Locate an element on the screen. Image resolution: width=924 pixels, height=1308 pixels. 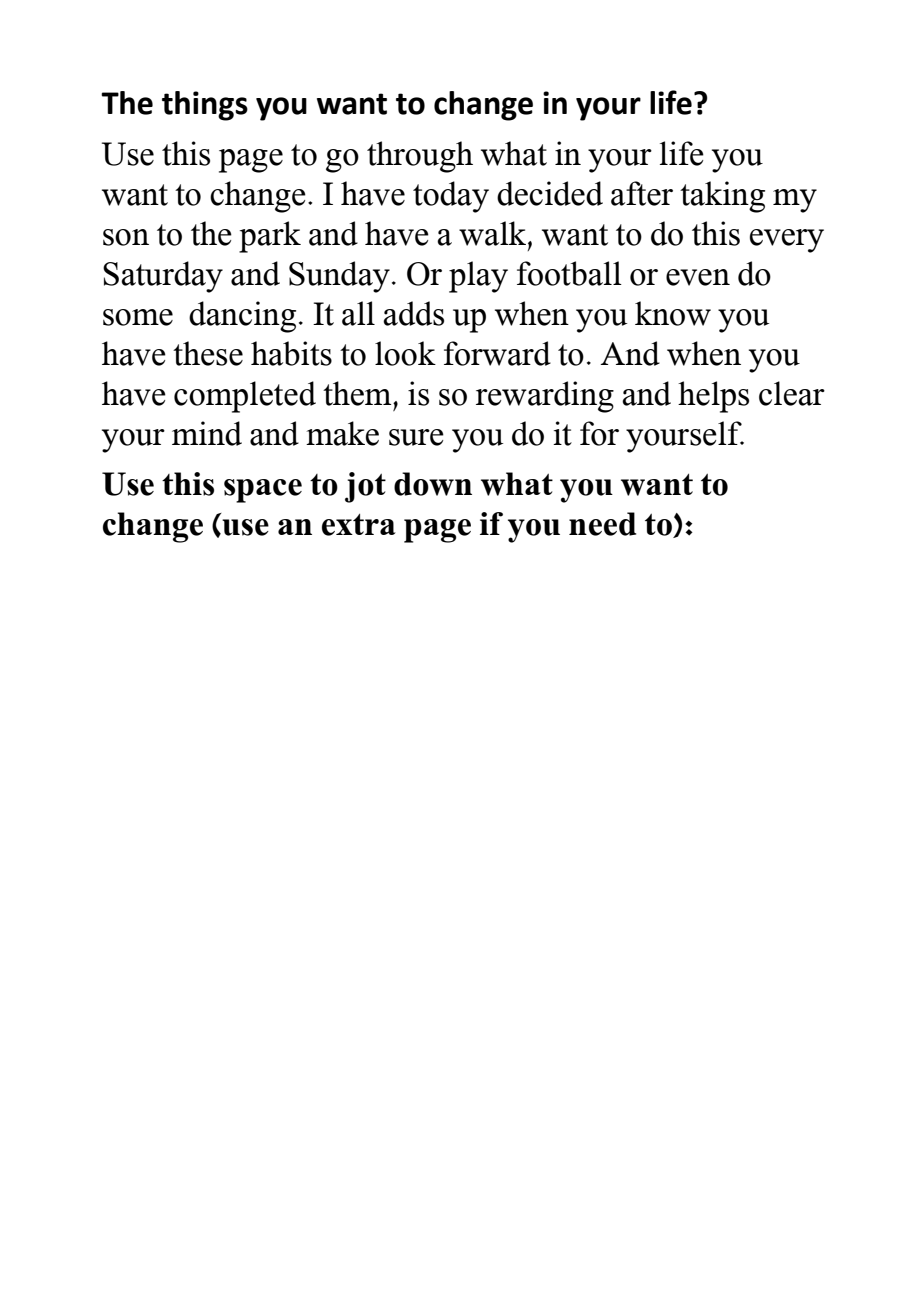
after is located at coordinates (642, 193).
